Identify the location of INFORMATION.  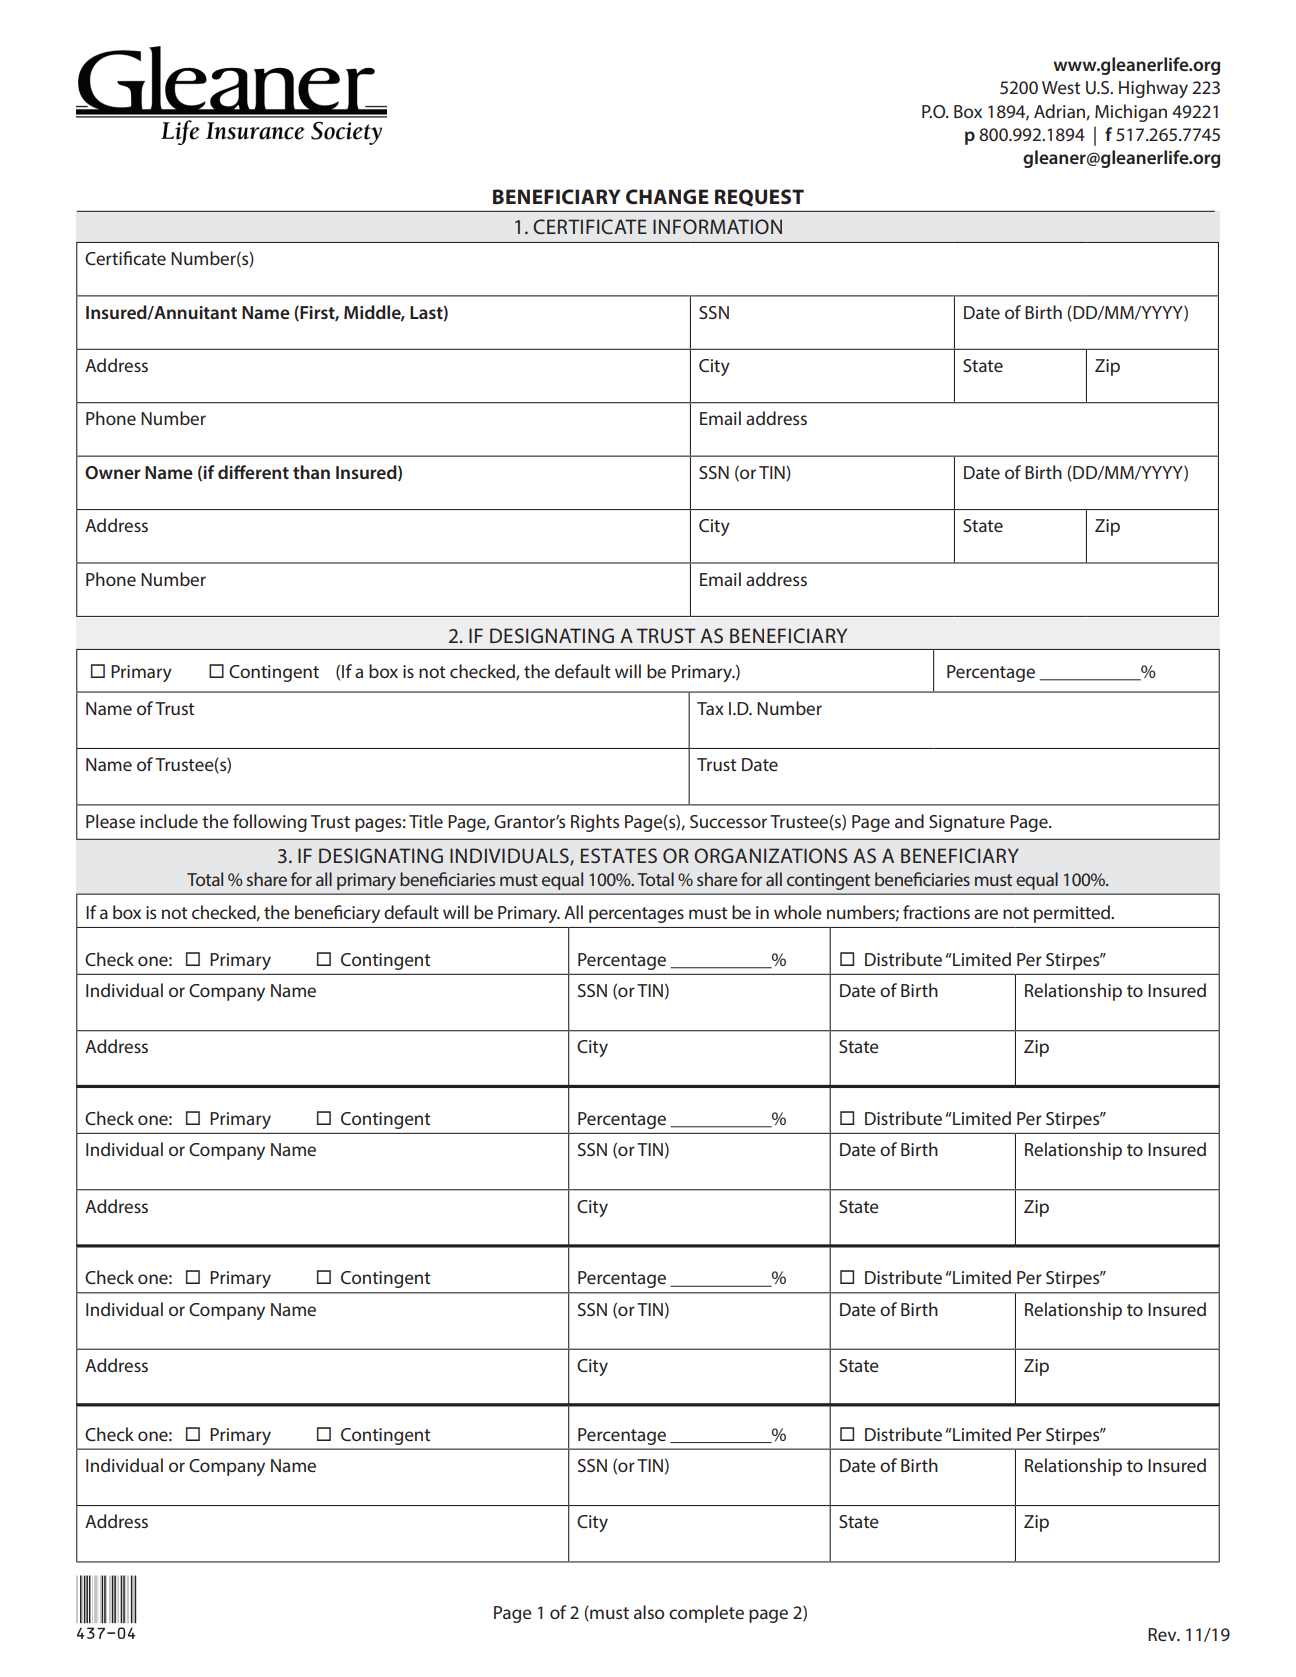
(717, 226).
